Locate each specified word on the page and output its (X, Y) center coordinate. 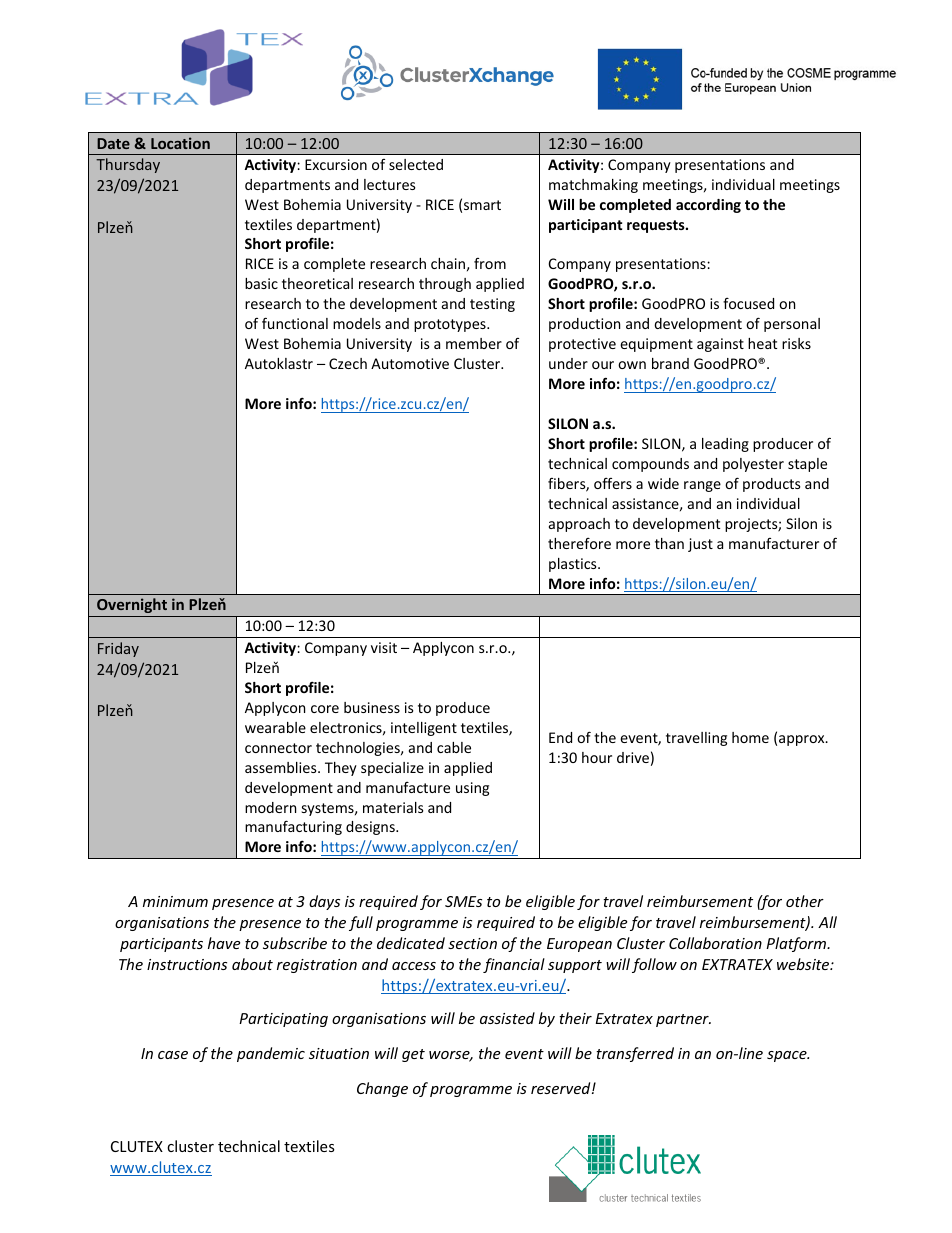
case (173, 1055)
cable (454, 747)
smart (482, 205)
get (413, 1055)
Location (180, 143)
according (708, 206)
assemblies (282, 767)
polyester (753, 465)
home (750, 737)
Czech (348, 363)
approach (579, 525)
